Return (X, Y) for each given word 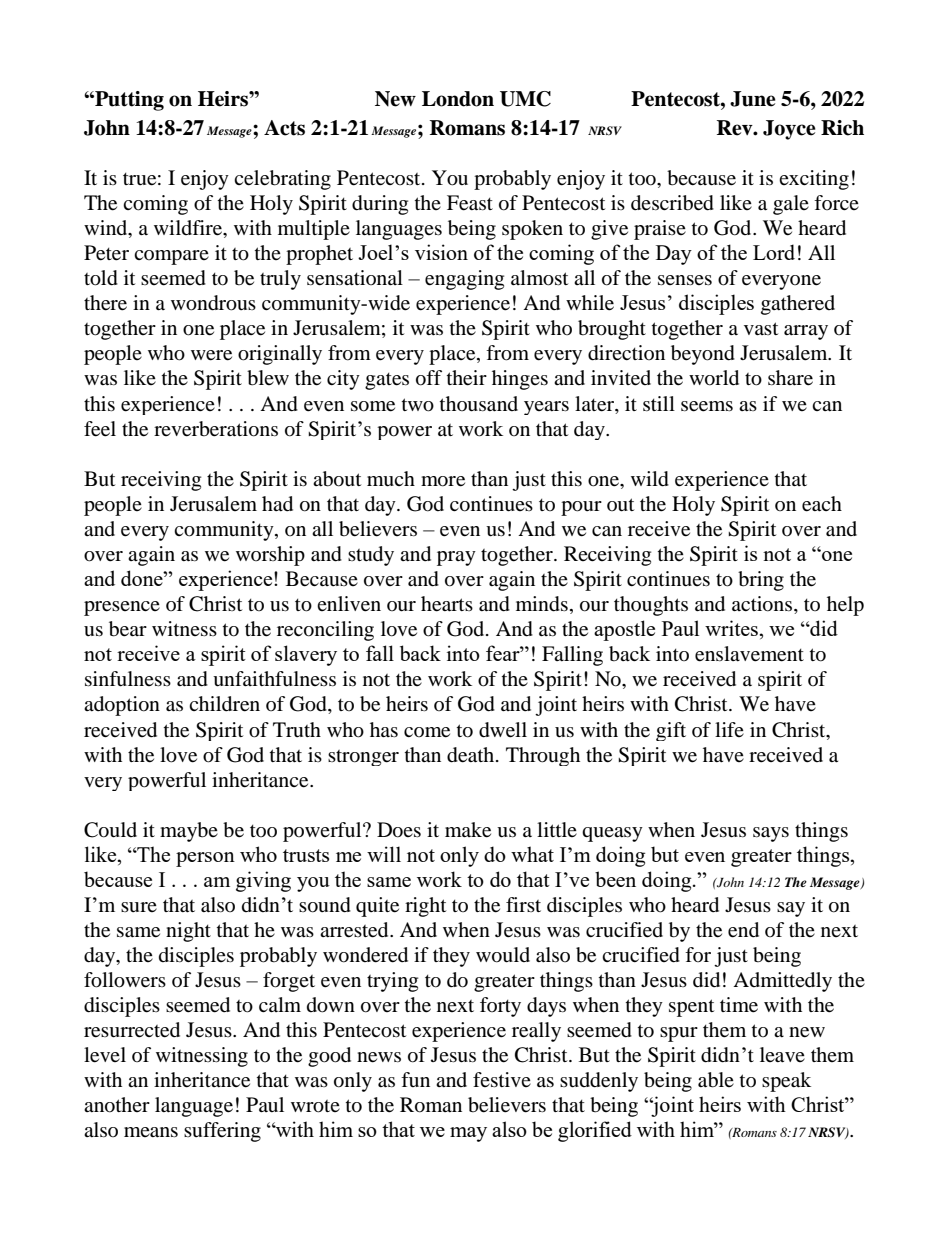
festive (502, 1079)
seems (707, 406)
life (729, 729)
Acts (284, 128)
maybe (189, 832)
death (472, 755)
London (458, 99)
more (443, 481)
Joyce (789, 130)
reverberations (216, 429)
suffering (222, 1132)
